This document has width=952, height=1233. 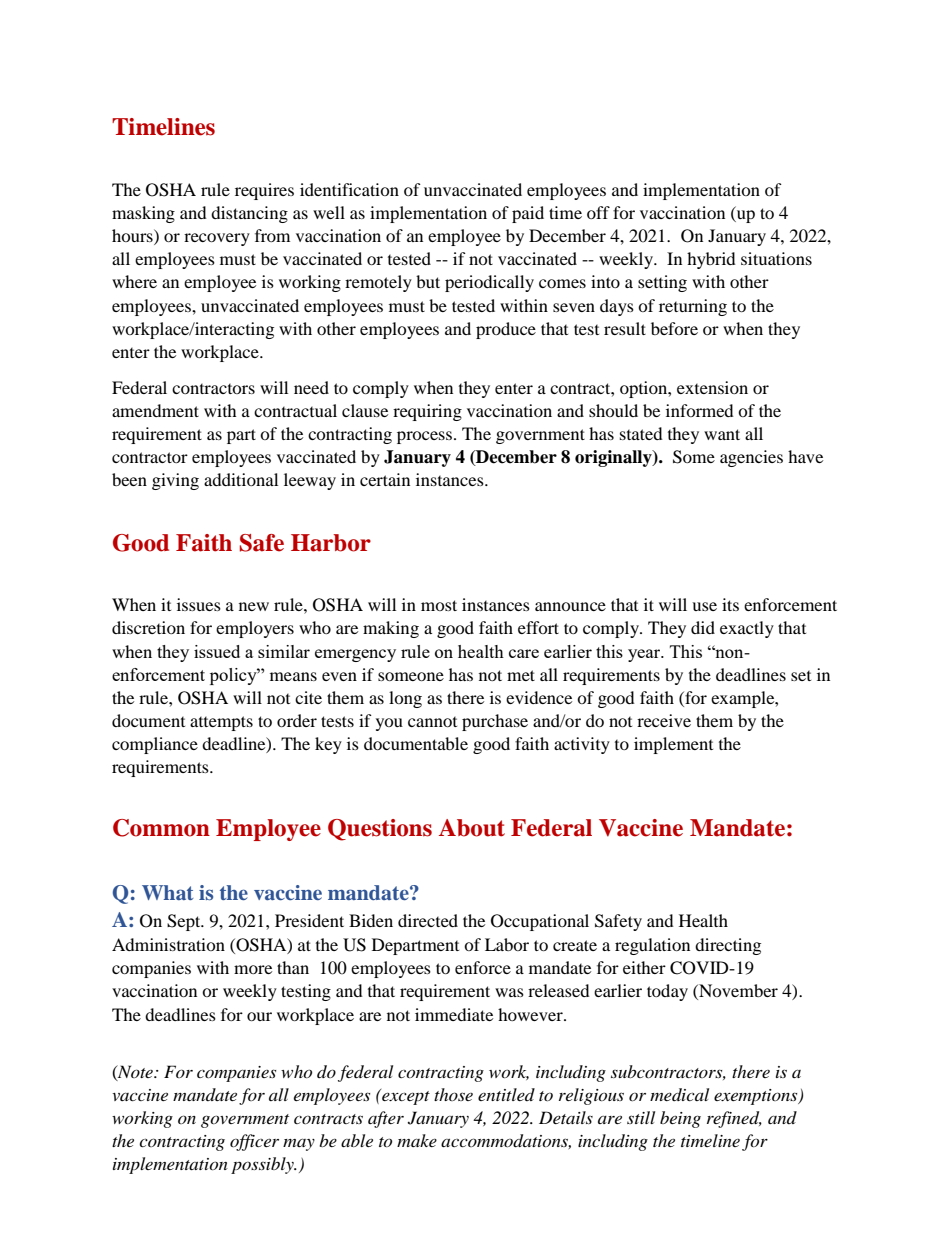 I want to click on Common, so click(x=161, y=828).
